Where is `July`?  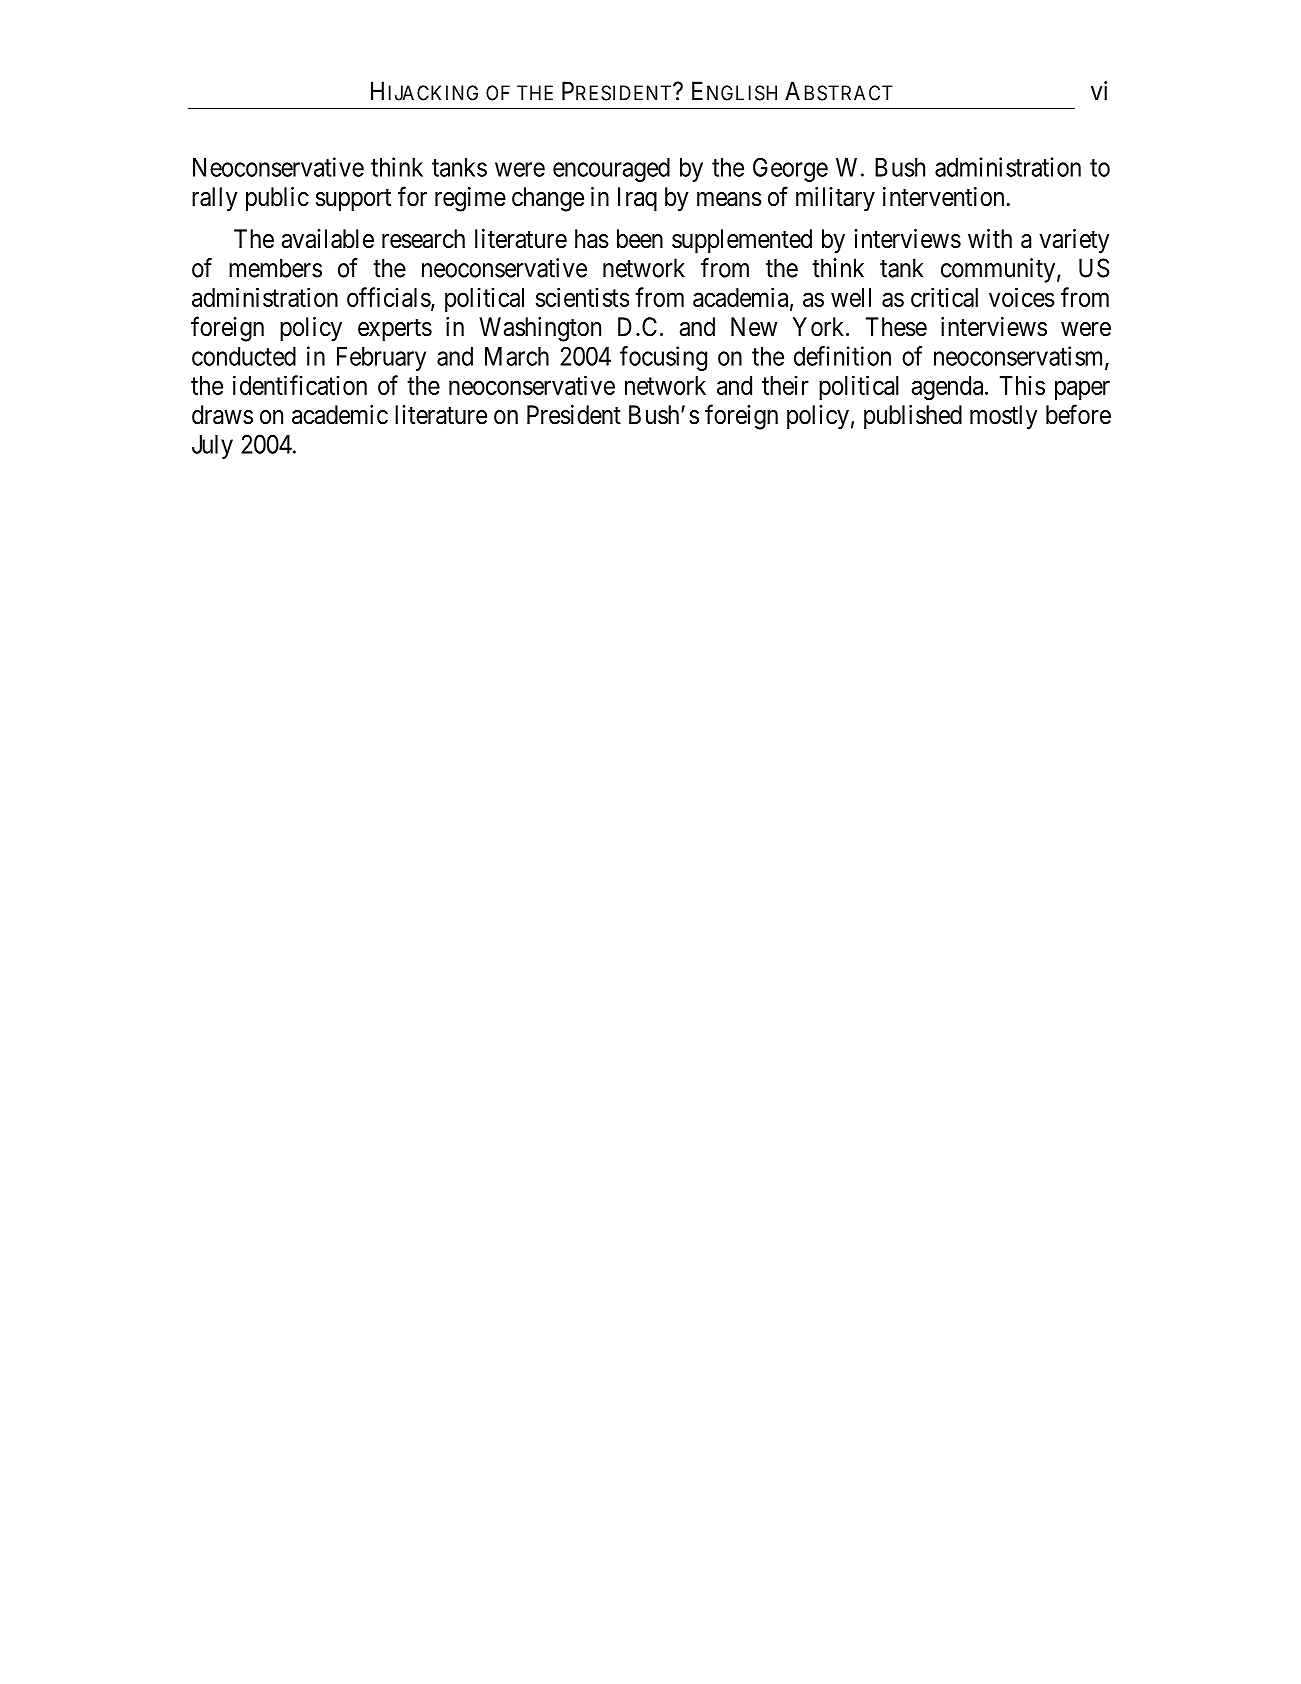
July is located at coordinates (212, 447).
